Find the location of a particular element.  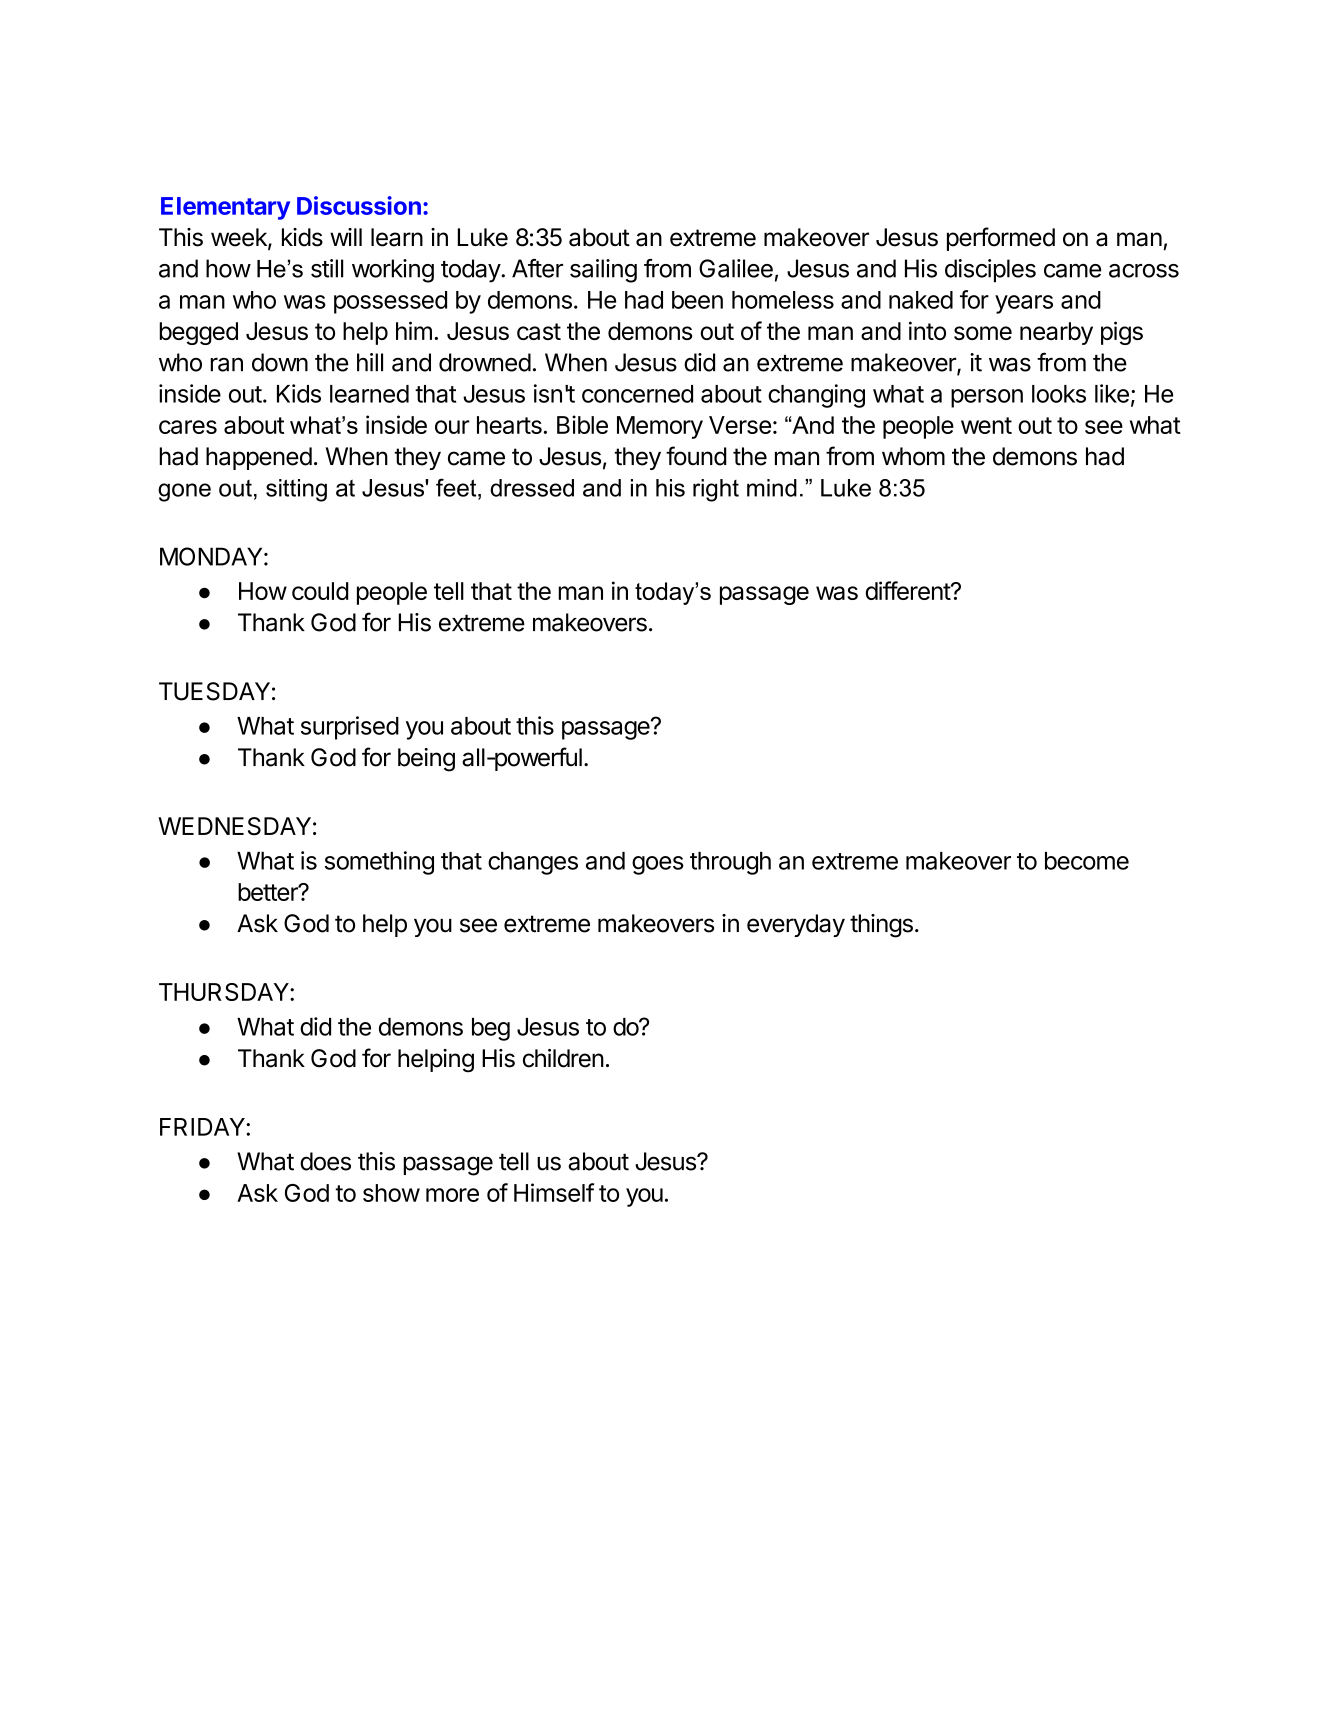

being is located at coordinates (426, 760).
